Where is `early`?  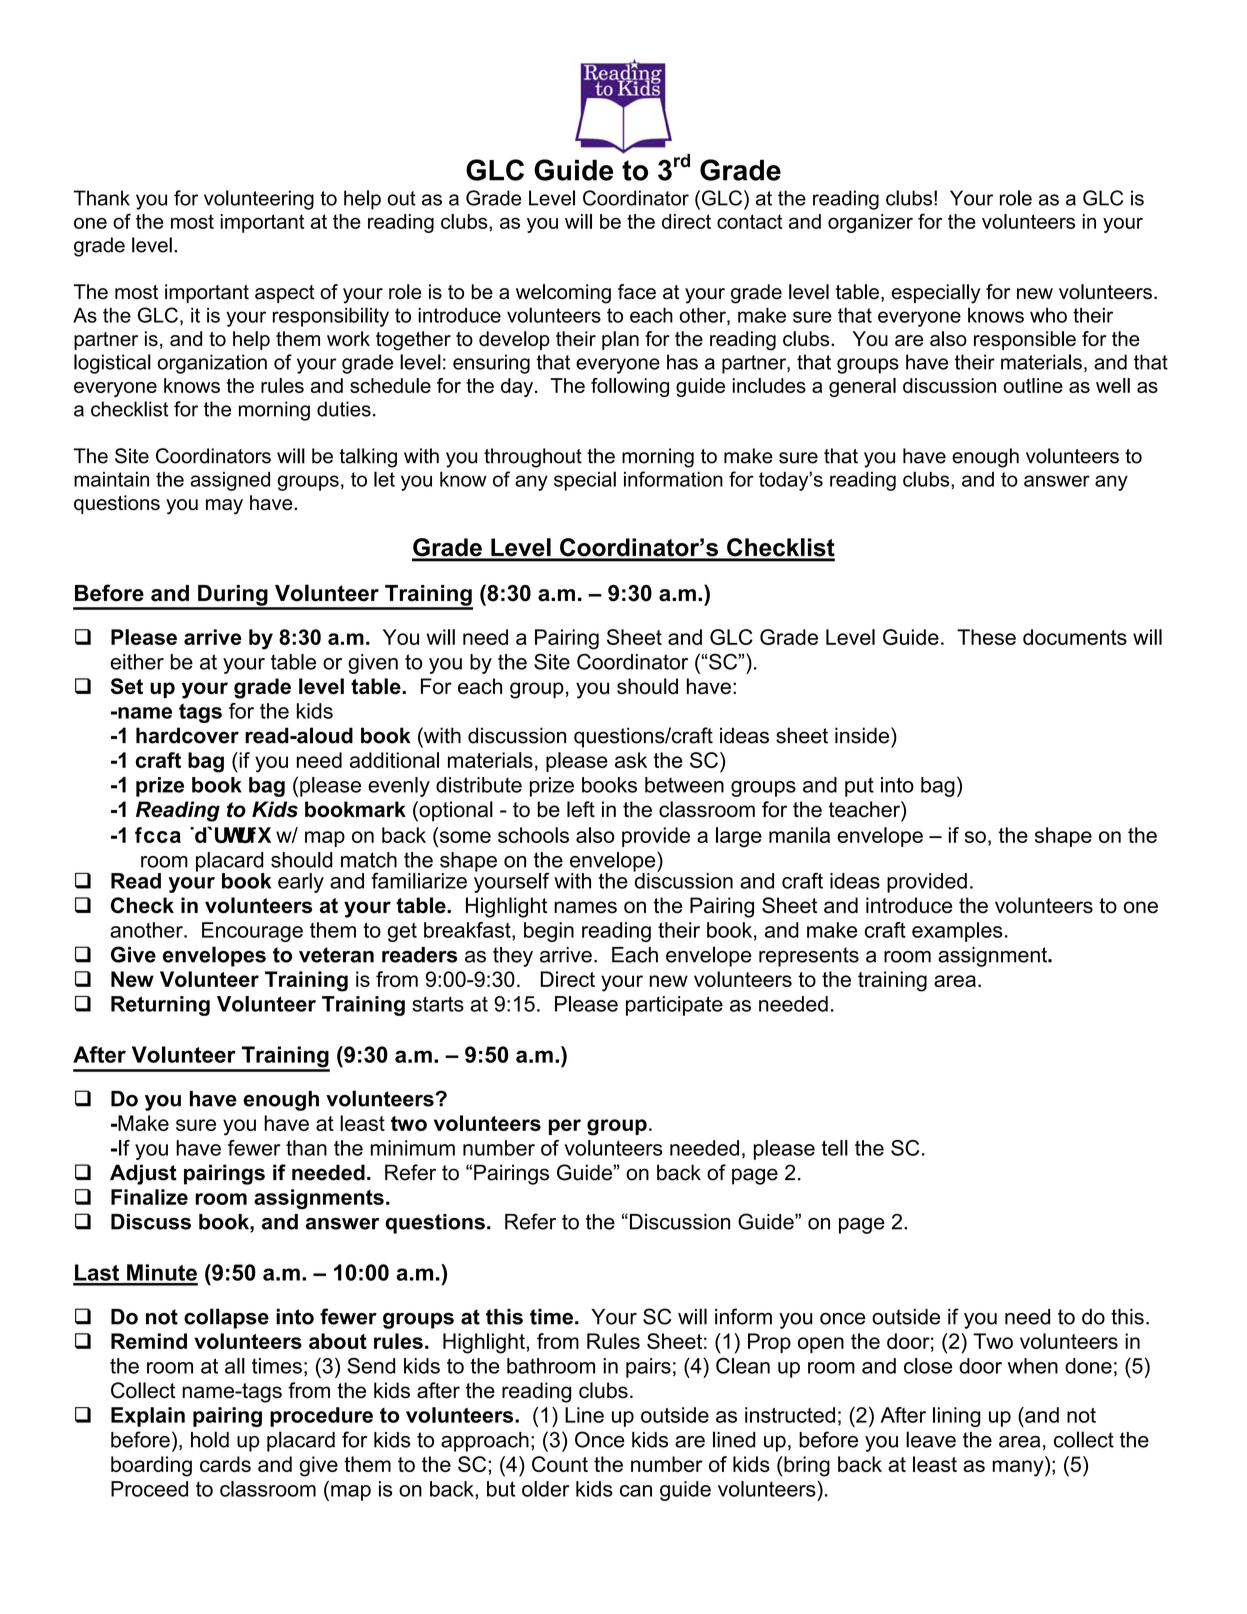 early is located at coordinates (301, 883).
